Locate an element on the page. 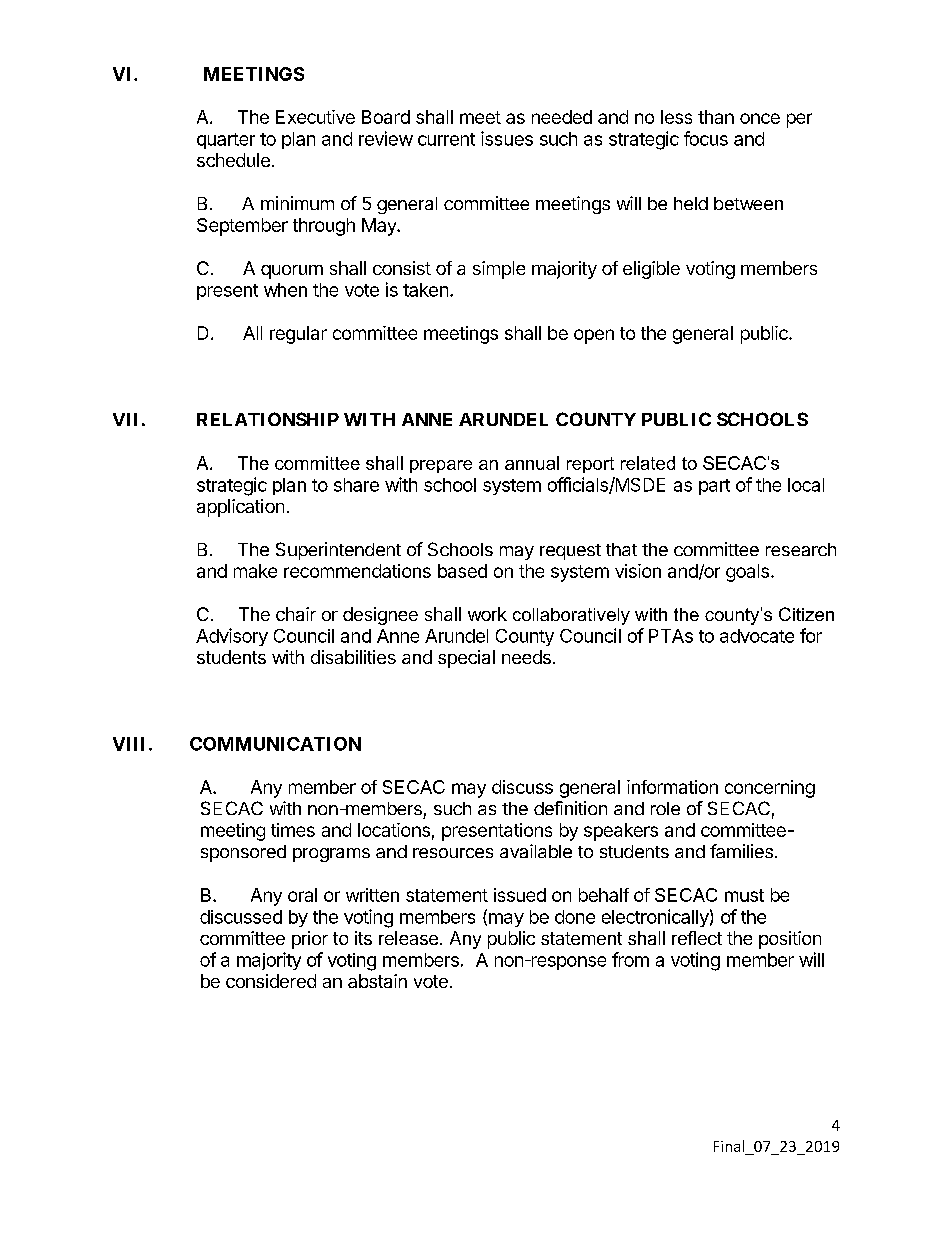 This page has height=1233, width=952. focus is located at coordinates (706, 138).
